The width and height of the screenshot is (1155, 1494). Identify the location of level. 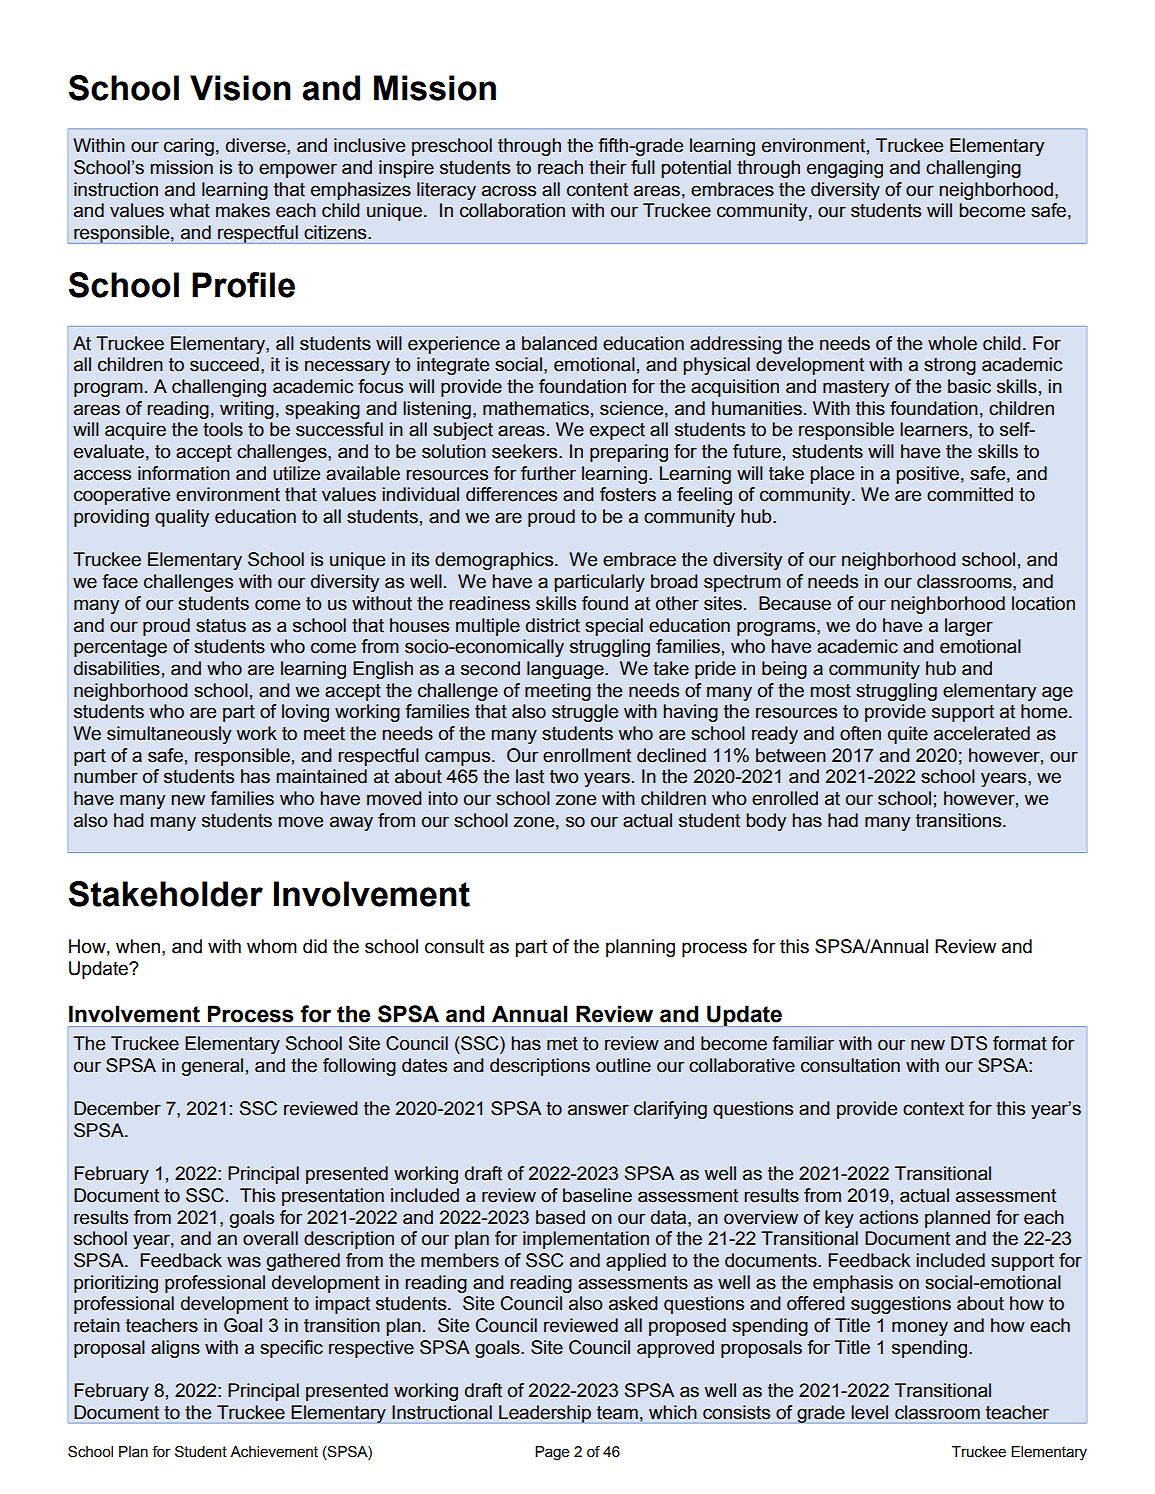
(870, 1412).
